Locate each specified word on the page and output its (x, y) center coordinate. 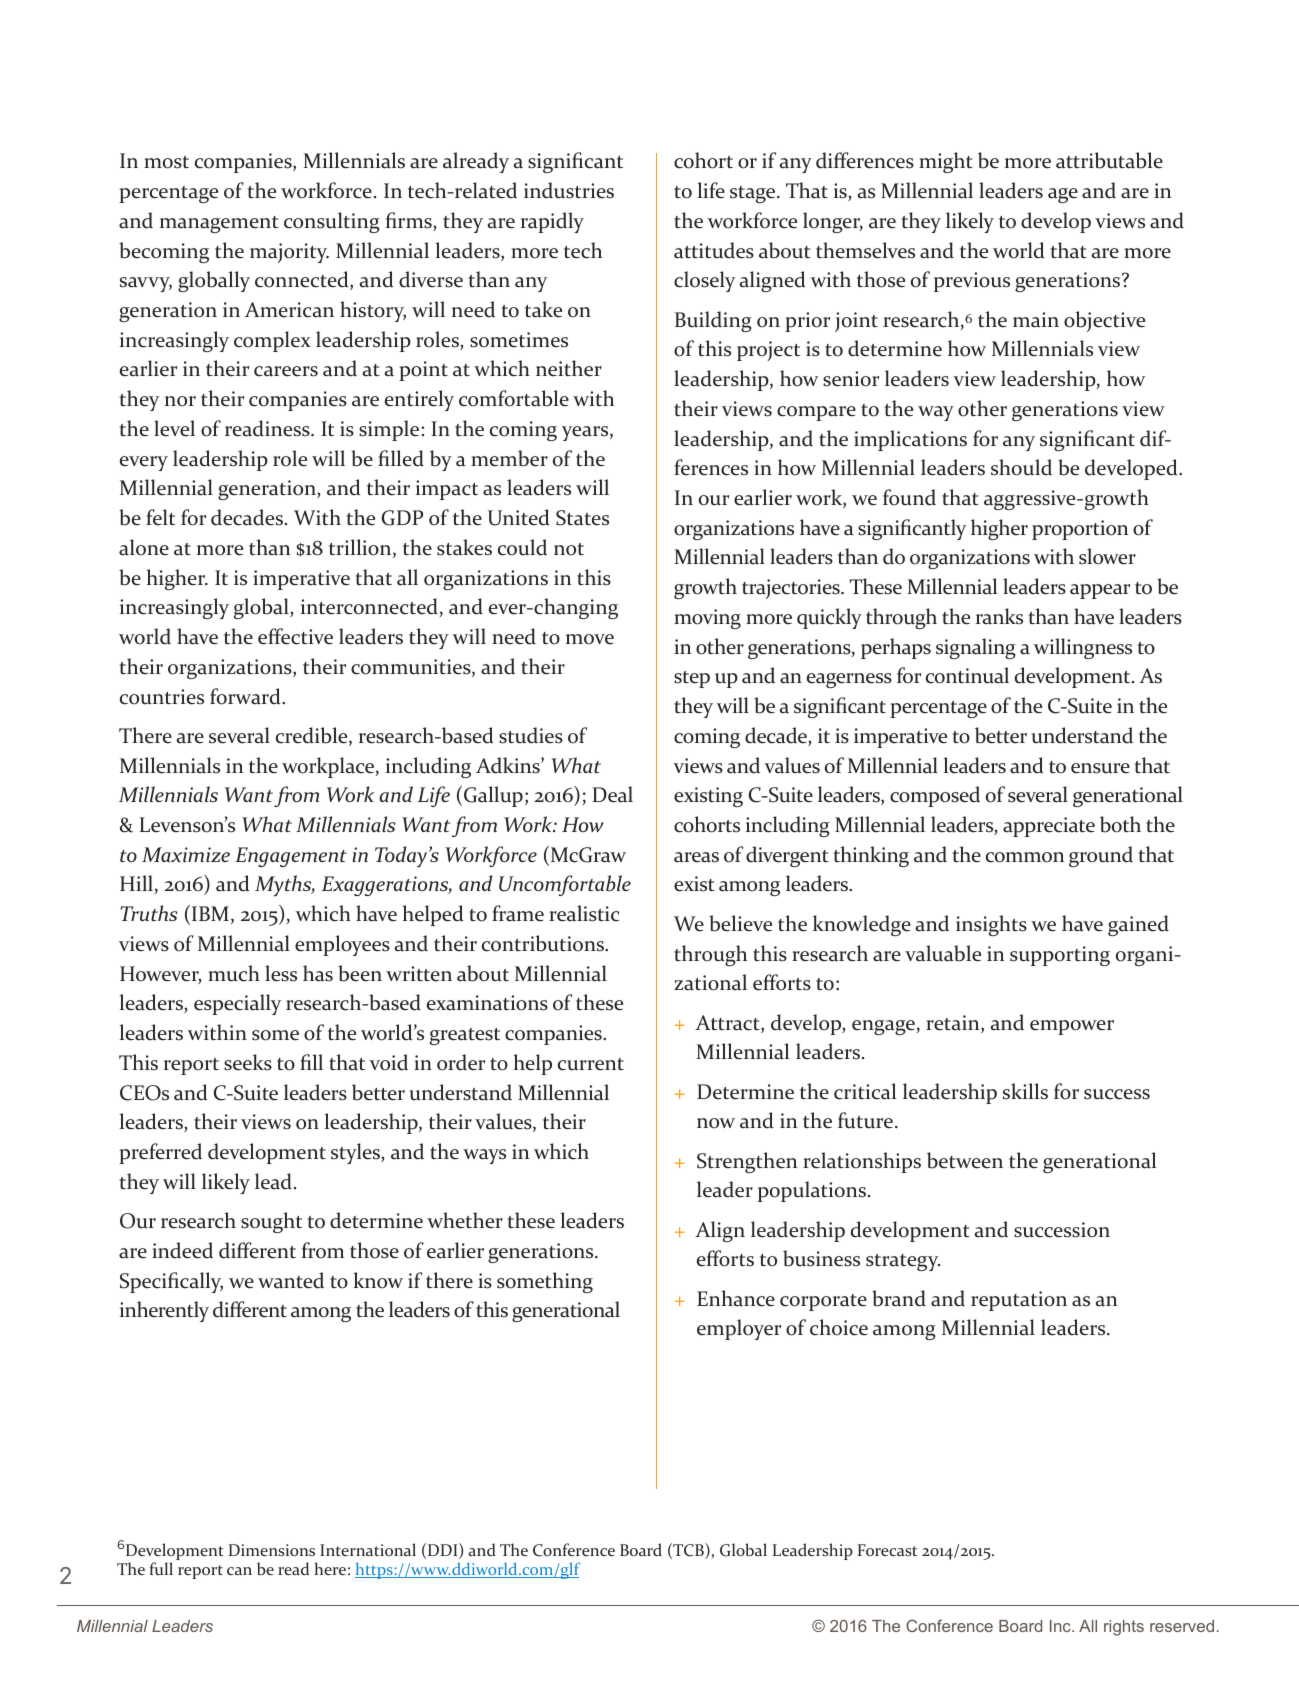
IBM (210, 913)
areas (696, 857)
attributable (1109, 160)
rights (1124, 1628)
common (1025, 857)
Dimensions (272, 1550)
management (219, 224)
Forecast (887, 1550)
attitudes (714, 250)
